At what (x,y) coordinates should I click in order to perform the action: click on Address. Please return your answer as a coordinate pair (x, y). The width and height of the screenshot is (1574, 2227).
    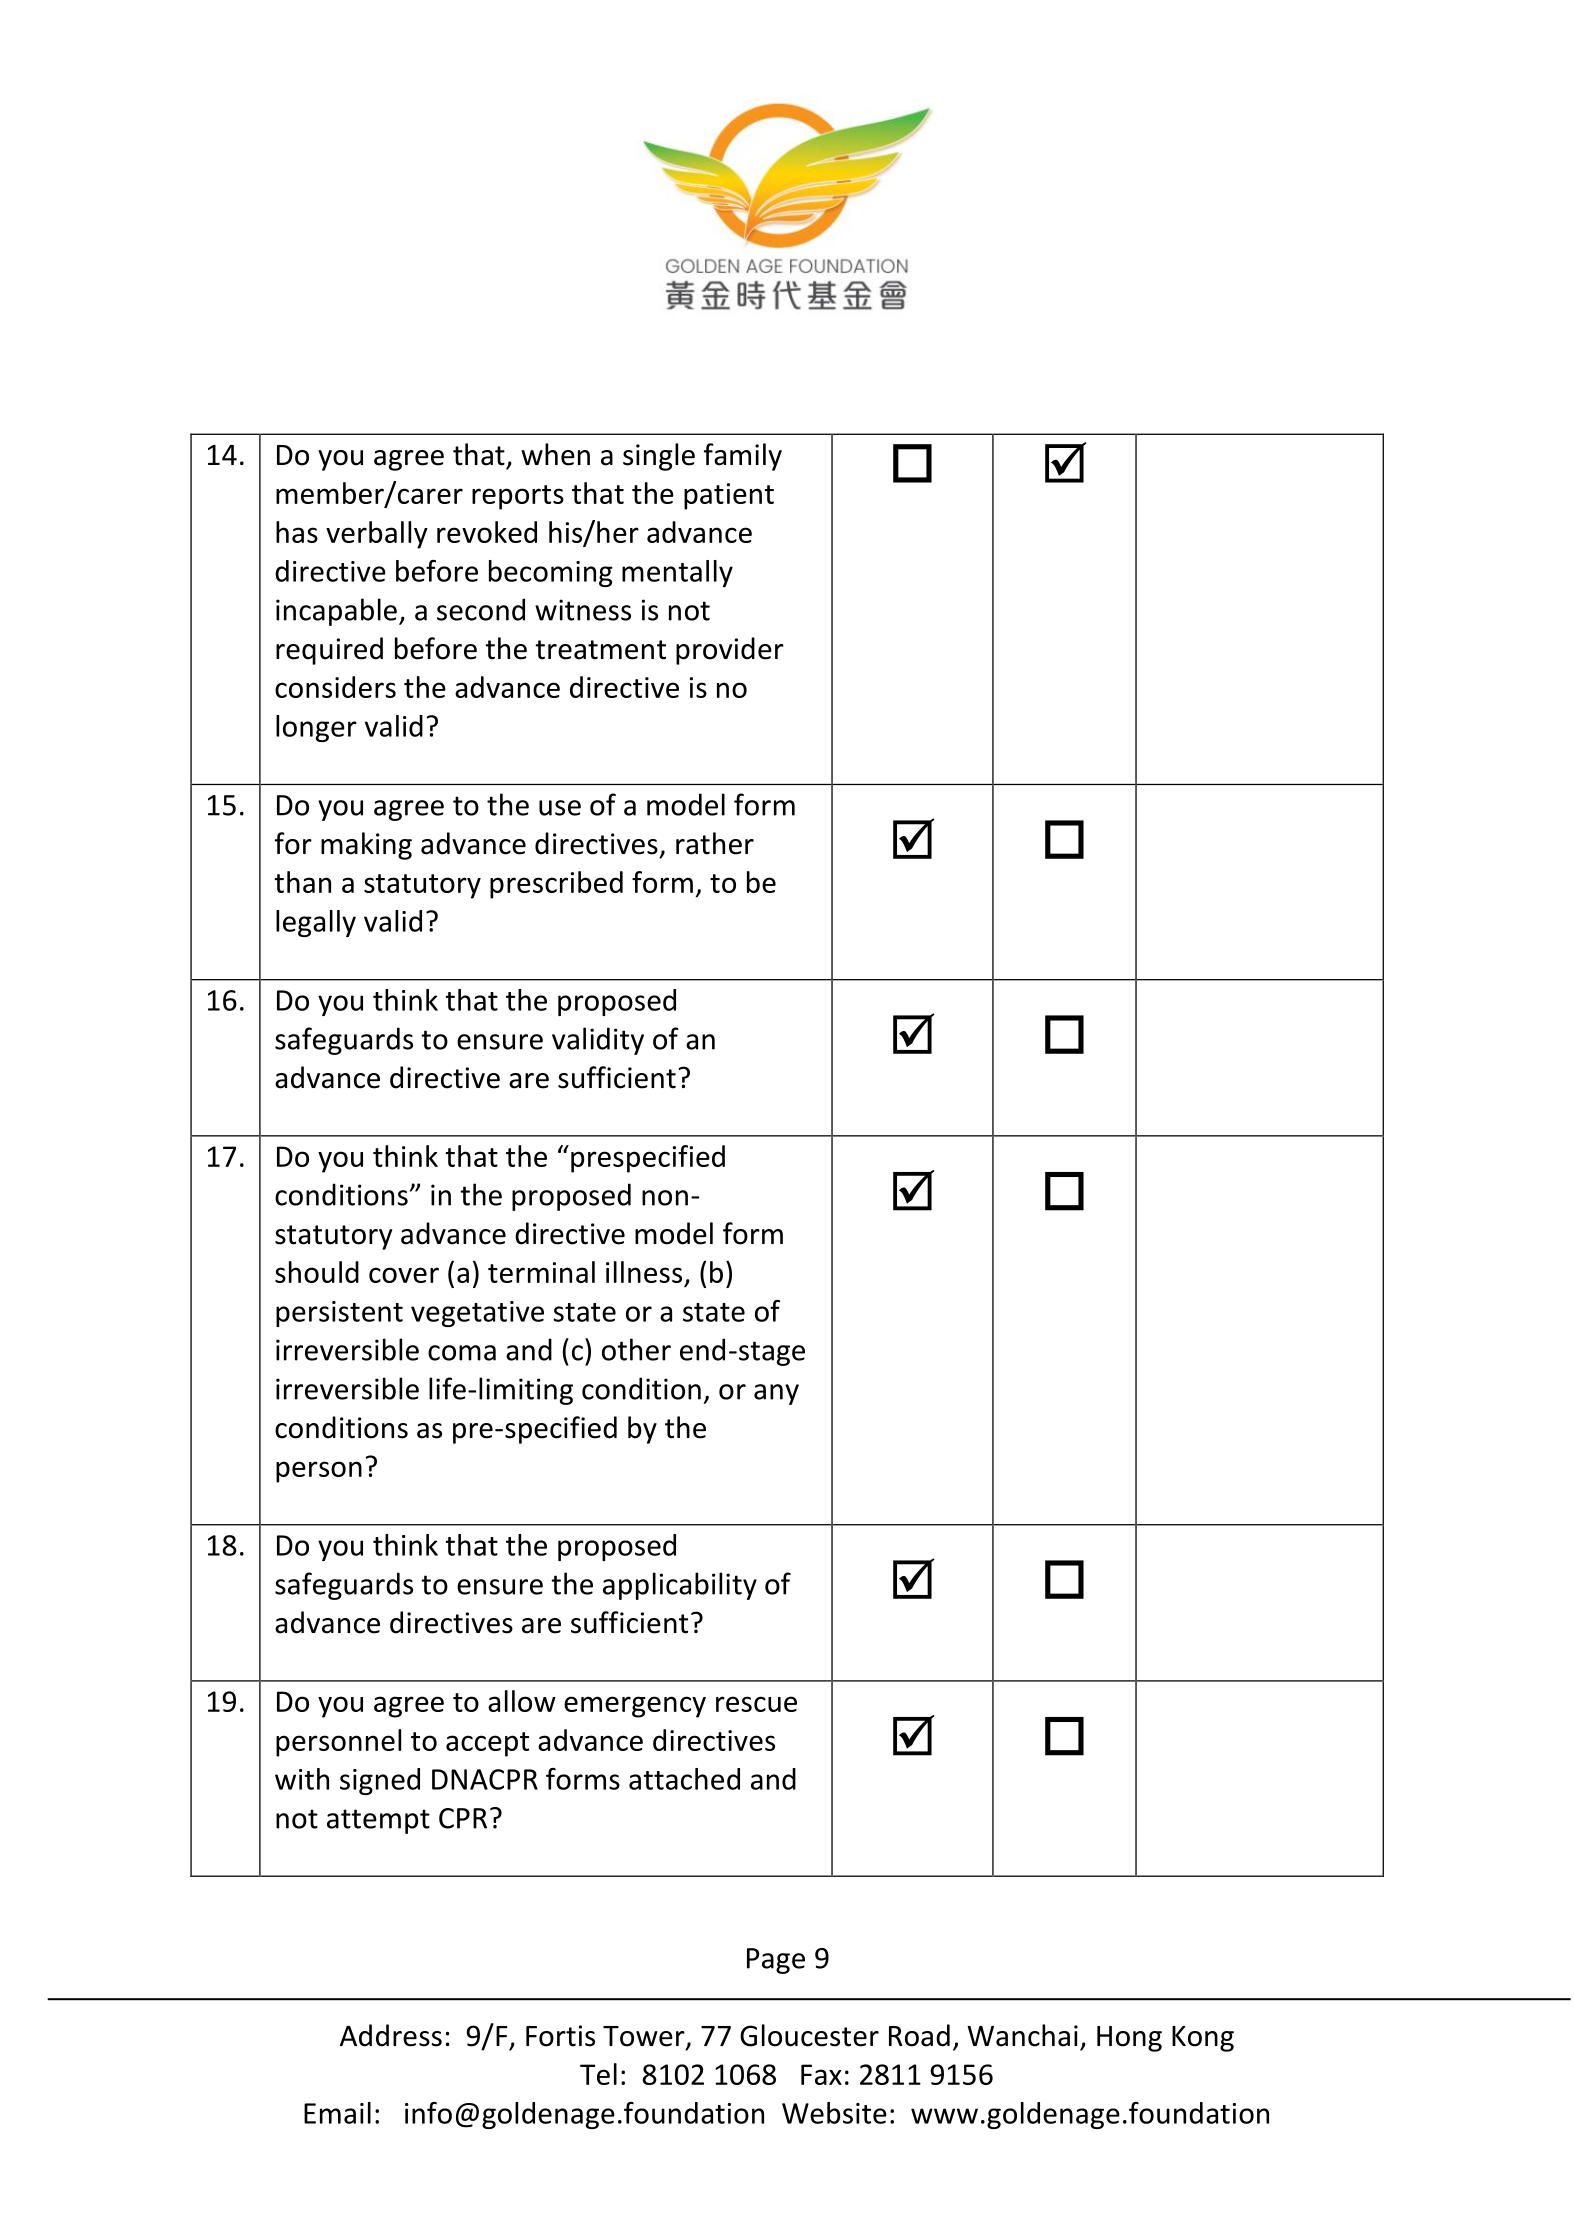
    Looking at the image, I should click on (391, 2035).
